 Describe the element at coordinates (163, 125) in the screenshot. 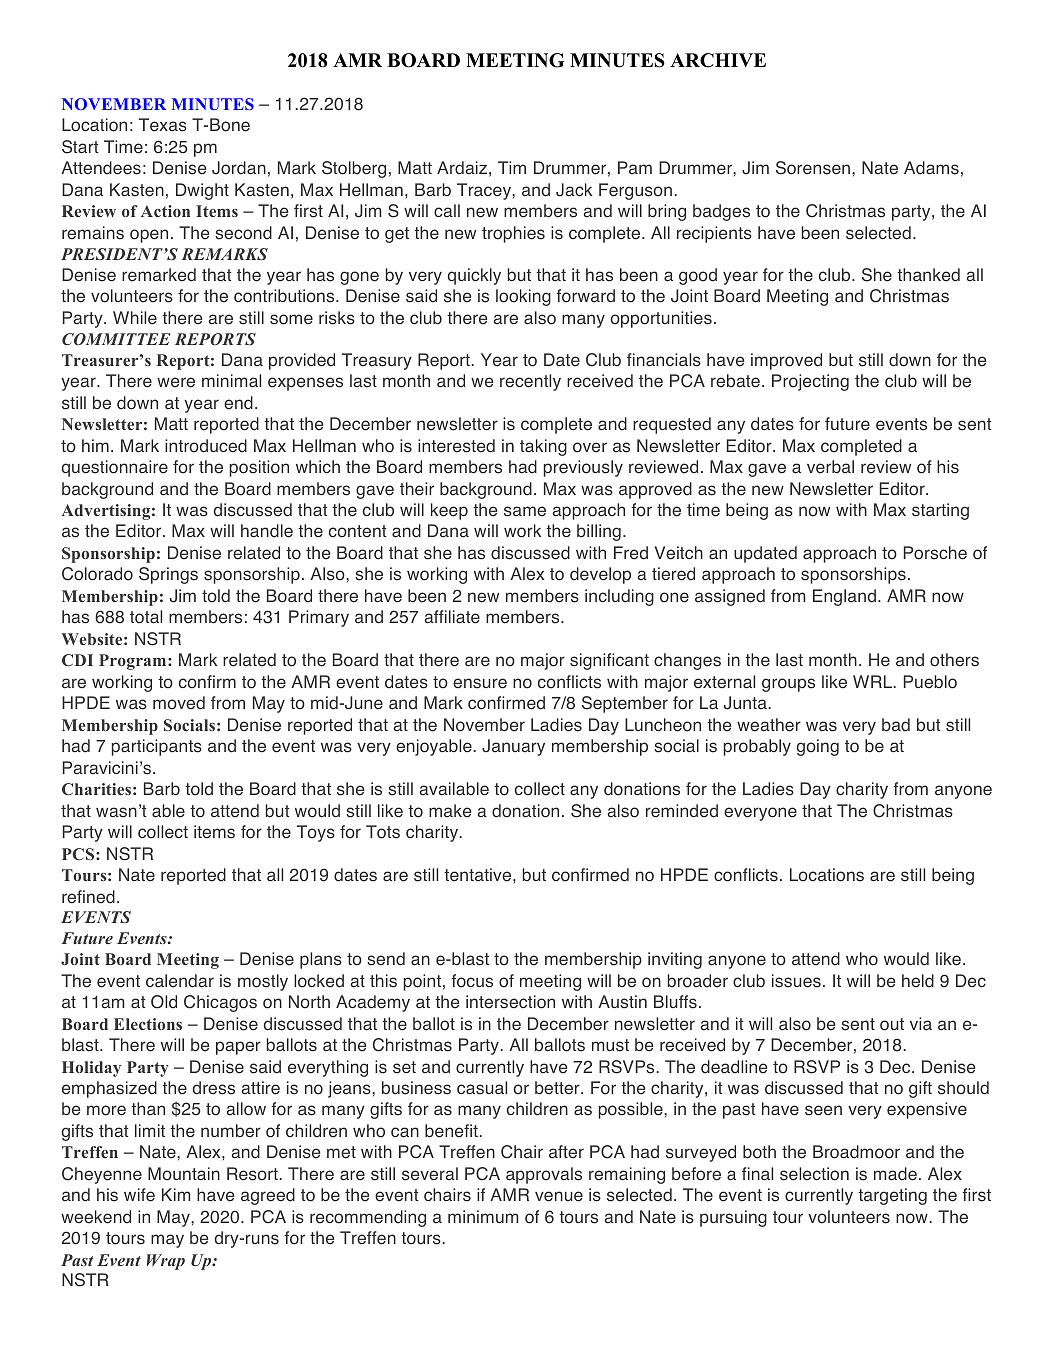

I see `Texas` at that location.
